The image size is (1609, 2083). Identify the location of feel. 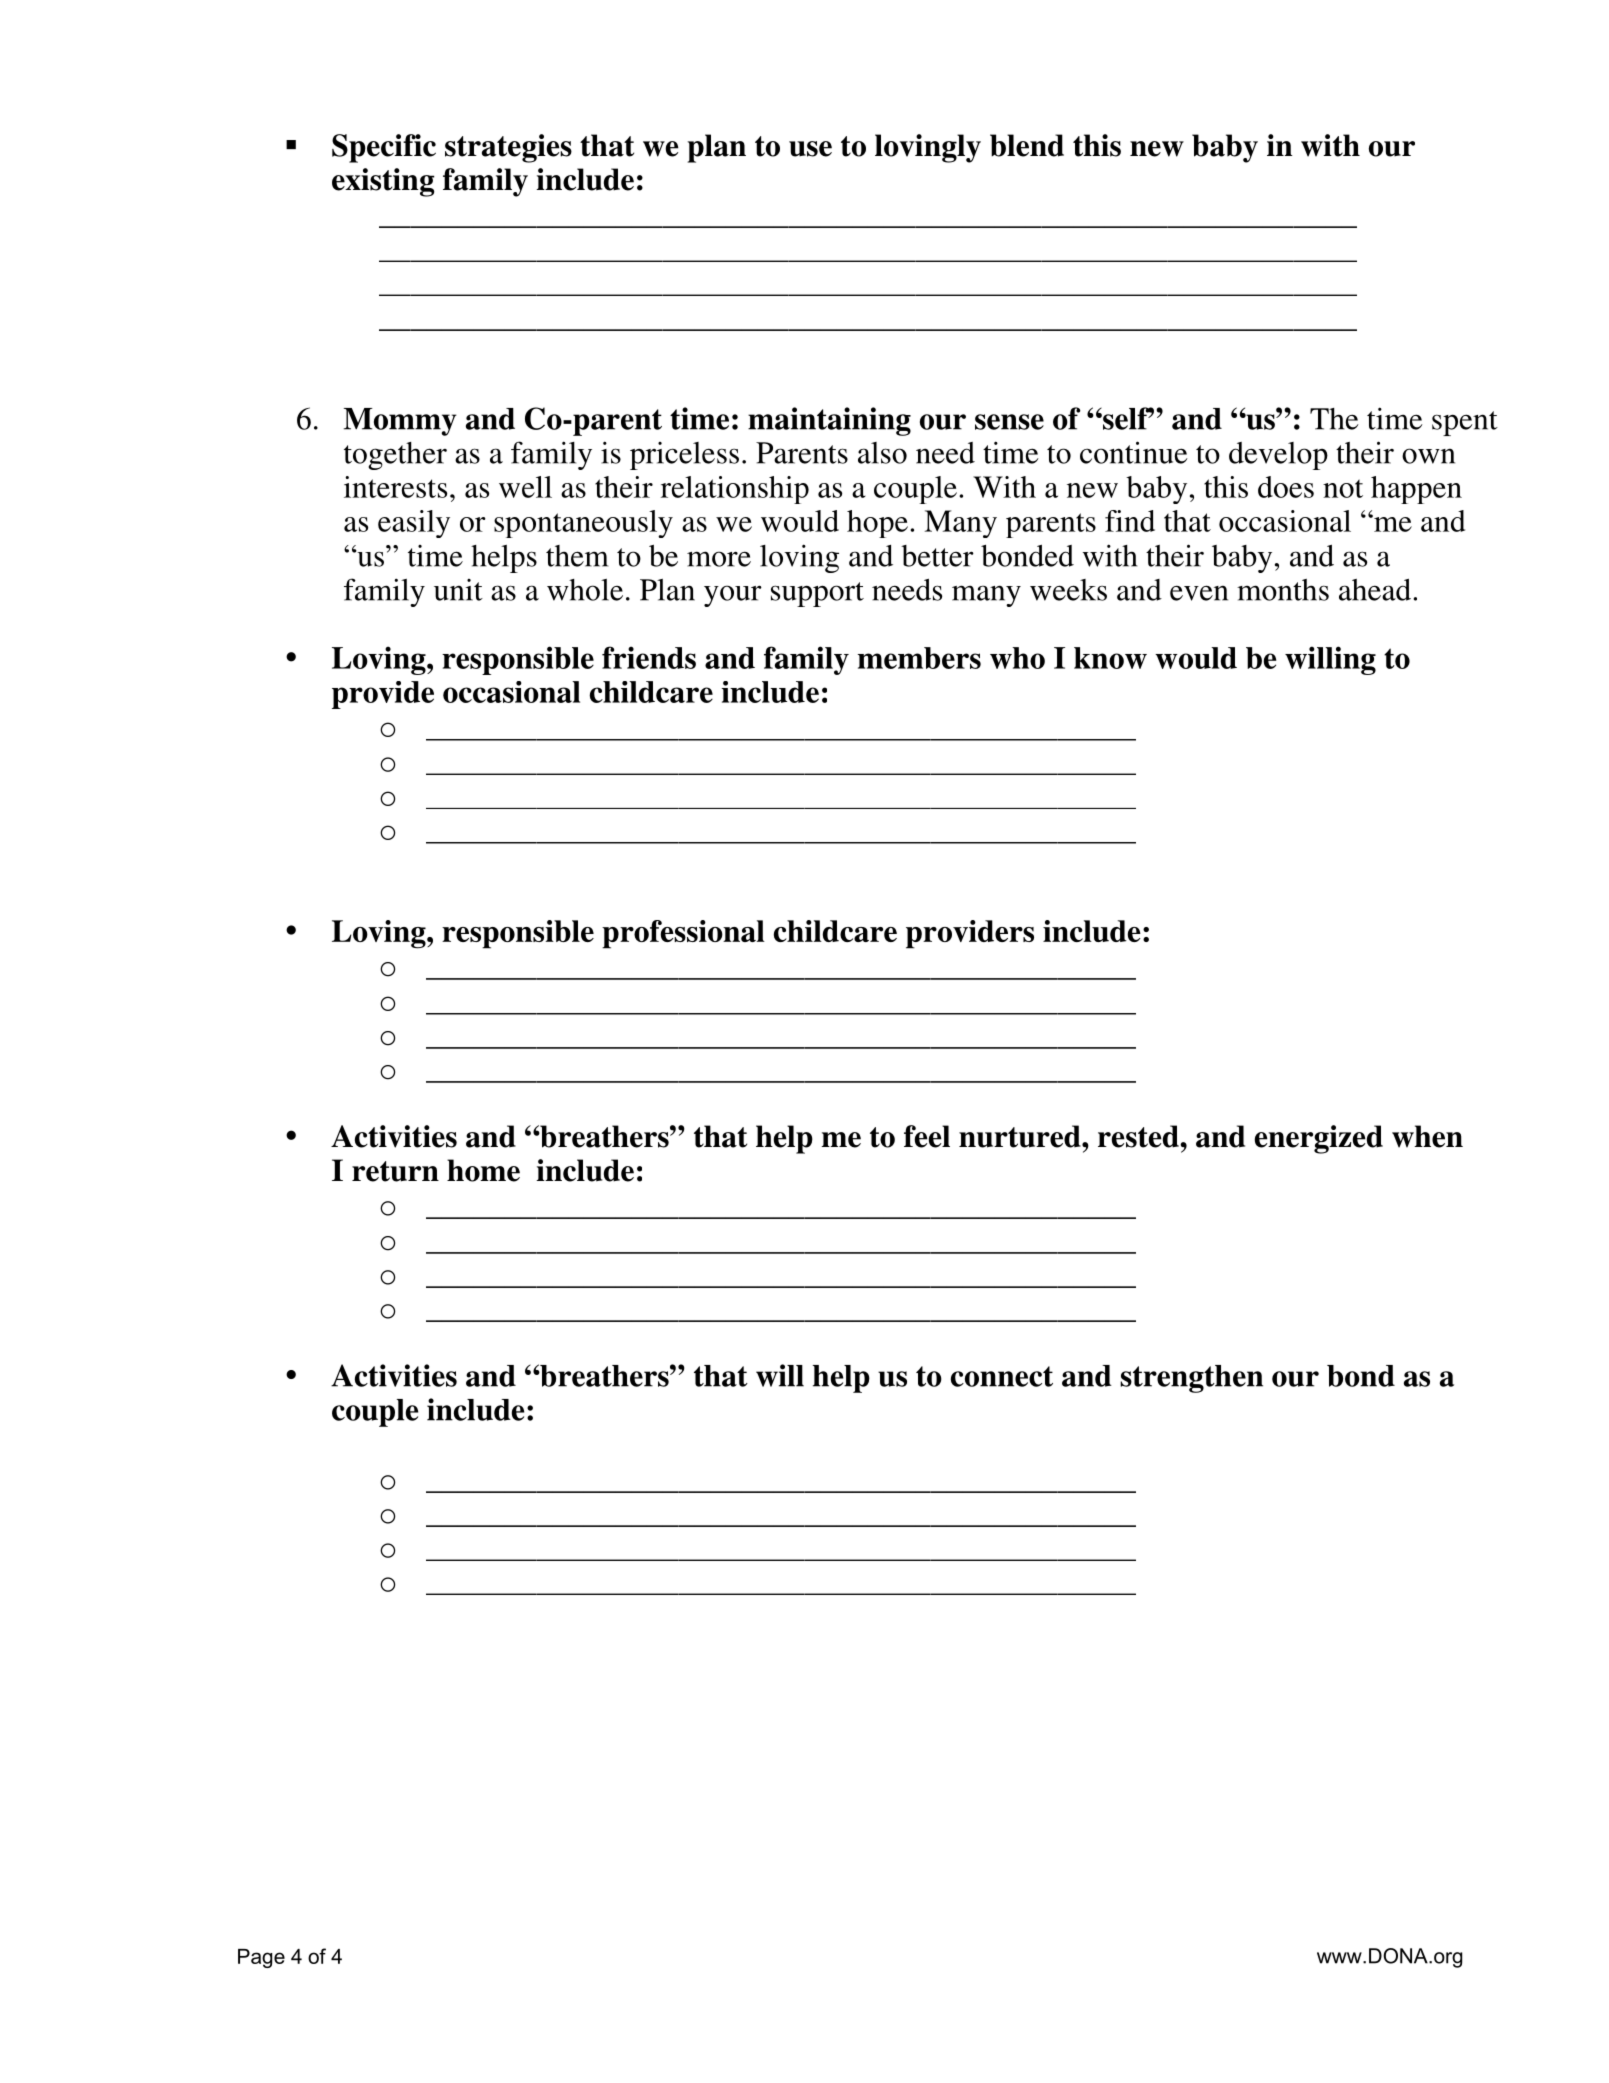
(927, 1136).
